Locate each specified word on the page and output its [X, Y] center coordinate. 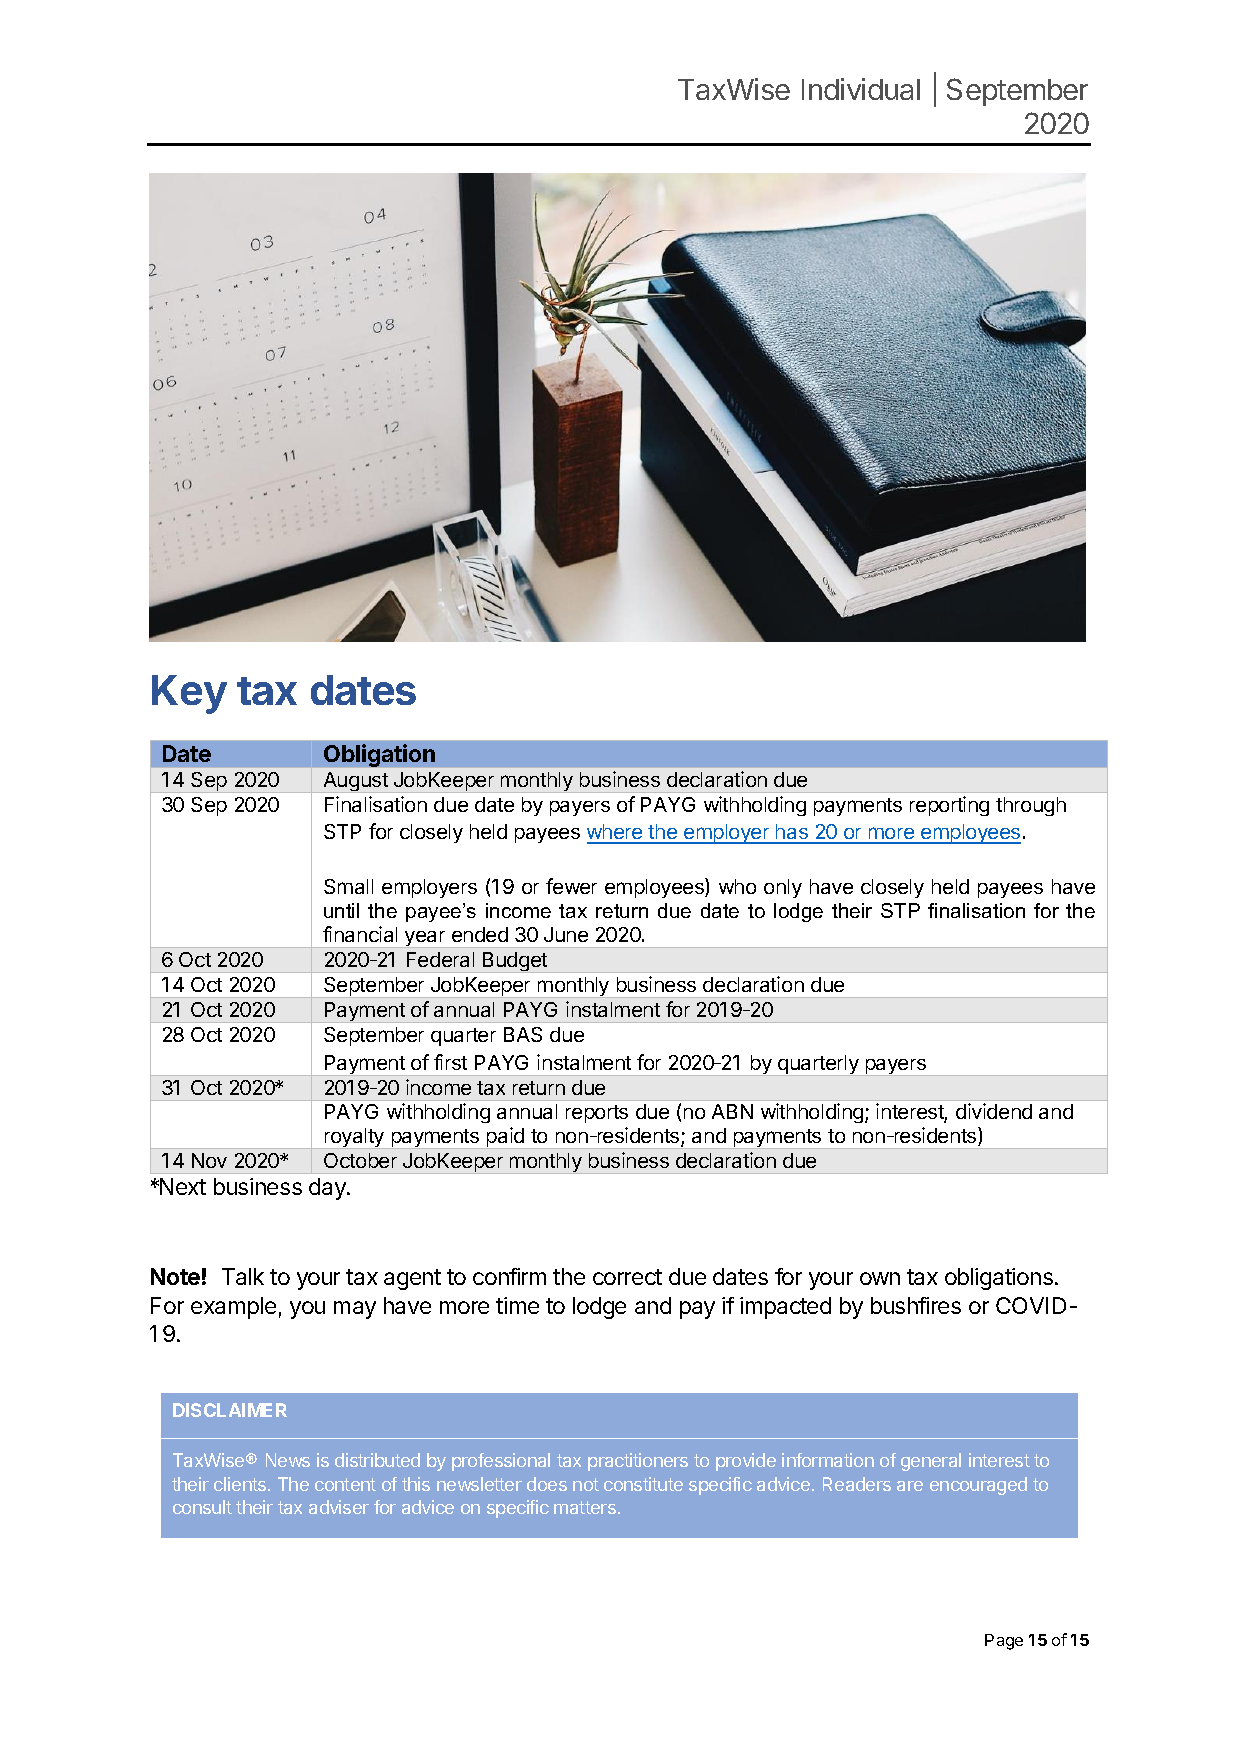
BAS [523, 1034]
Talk [243, 1276]
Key [189, 694]
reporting [949, 806]
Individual [861, 89]
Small [348, 886]
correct [627, 1277]
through [1031, 806]
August [355, 782]
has [792, 833]
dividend [994, 1111]
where [616, 833]
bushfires [916, 1305]
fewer [571, 886]
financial [360, 934]
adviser [339, 1507]
